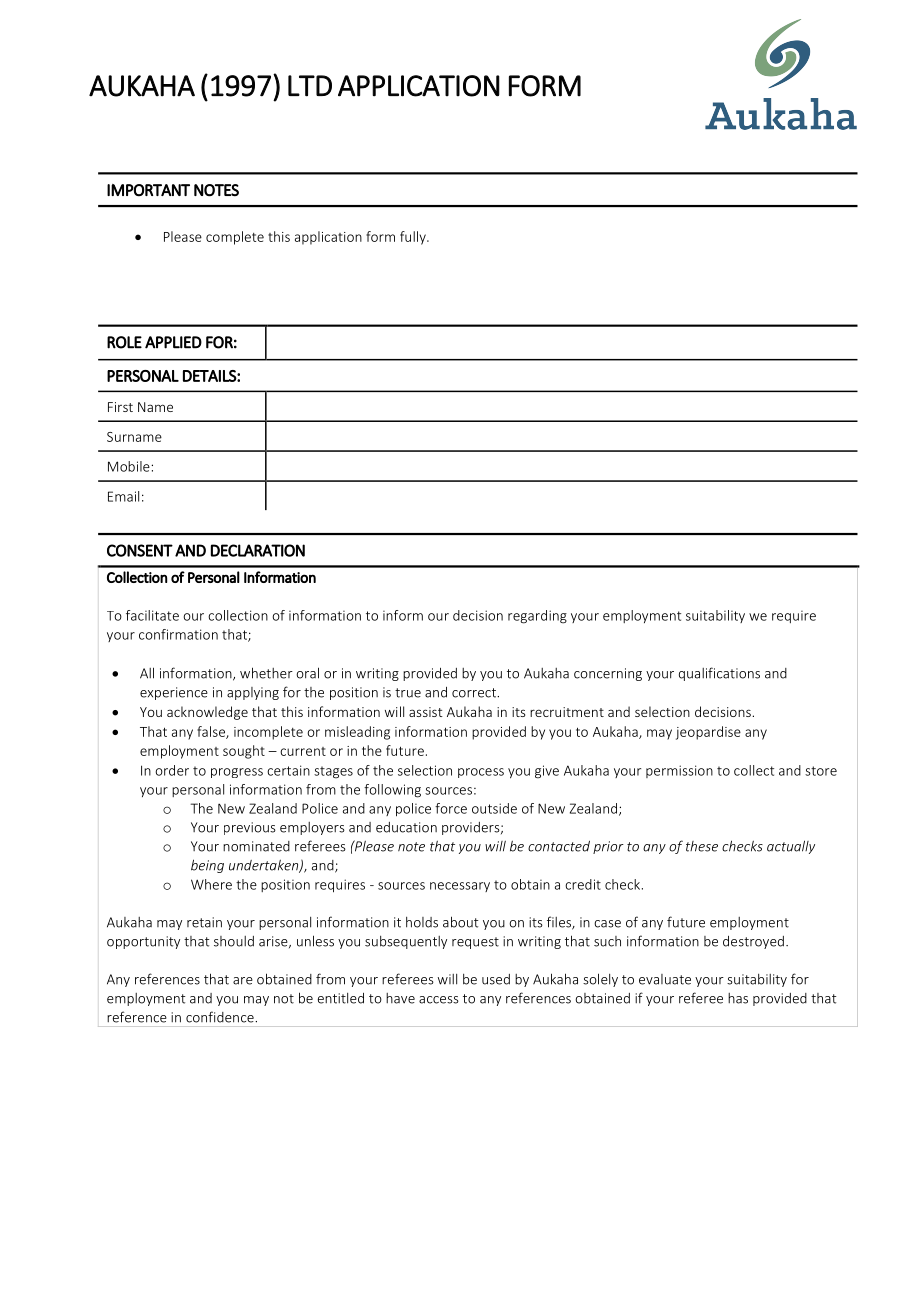 This image has height=1308, width=924. What do you see at coordinates (414, 238) in the image?
I see `fully` at bounding box center [414, 238].
